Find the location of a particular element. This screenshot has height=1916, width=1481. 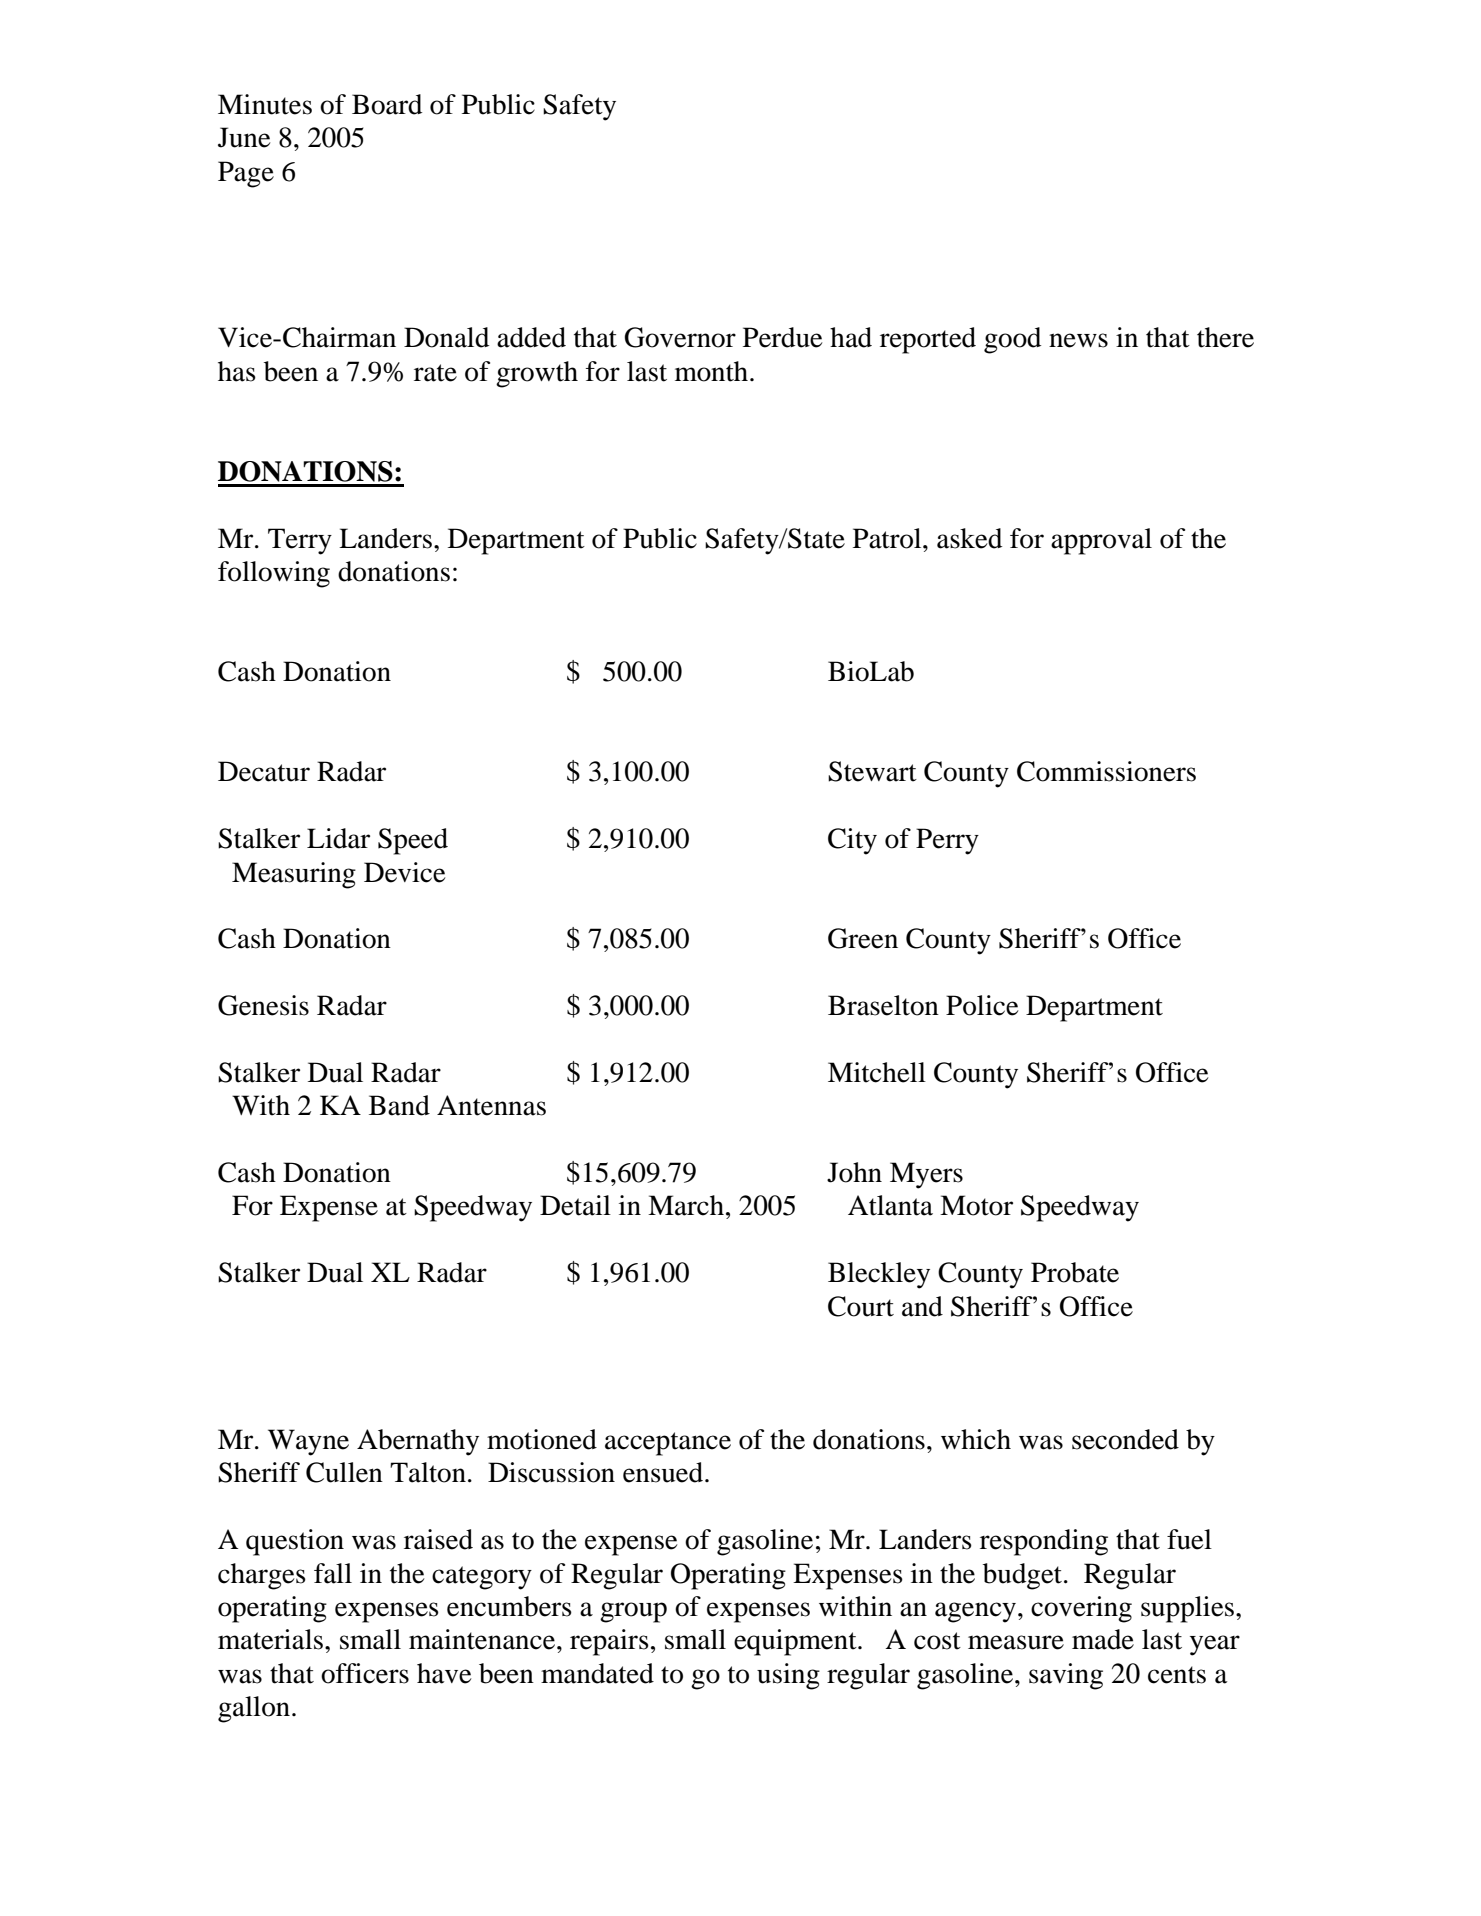

Board is located at coordinates (387, 104).
